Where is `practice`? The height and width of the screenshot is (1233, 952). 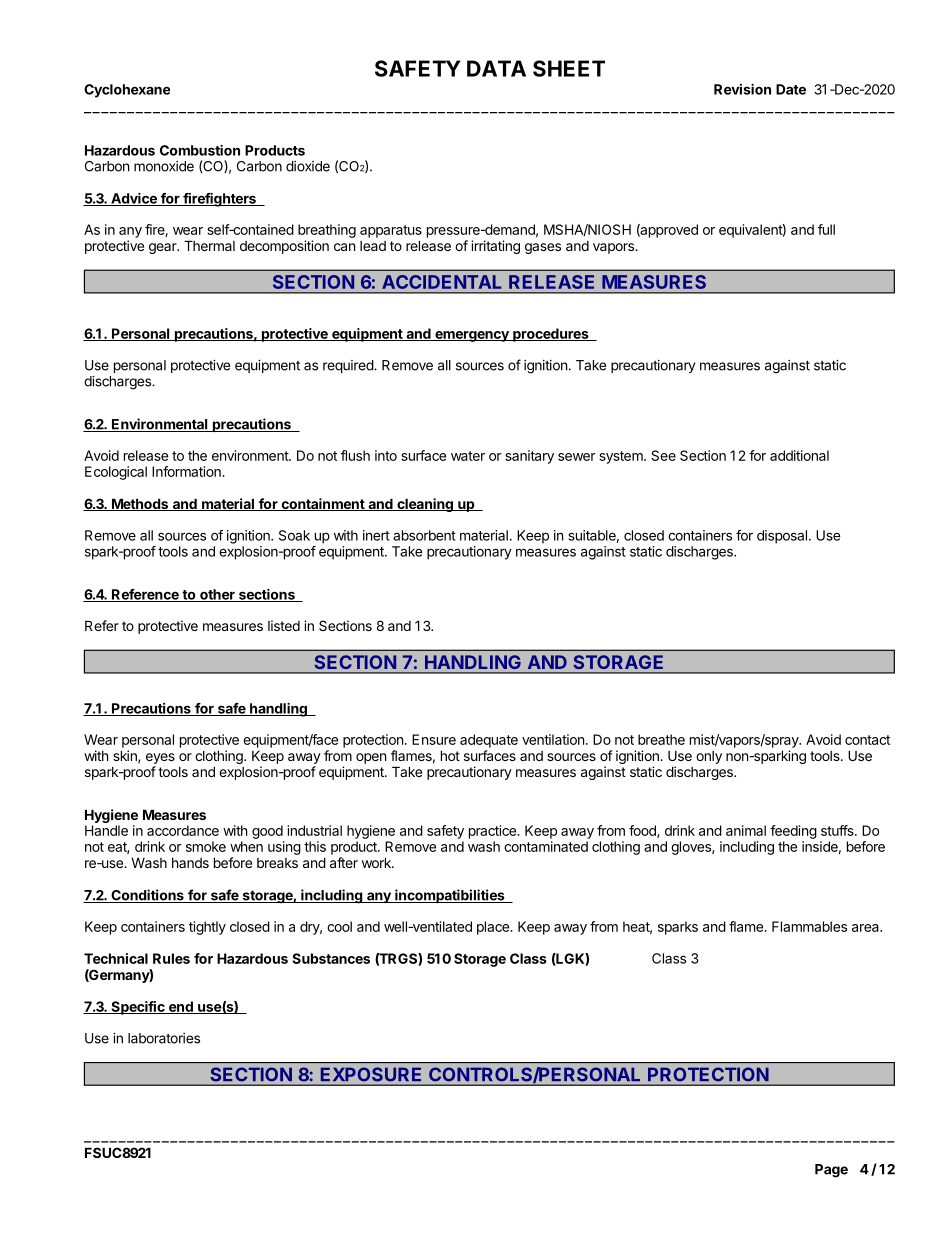 practice is located at coordinates (493, 832).
